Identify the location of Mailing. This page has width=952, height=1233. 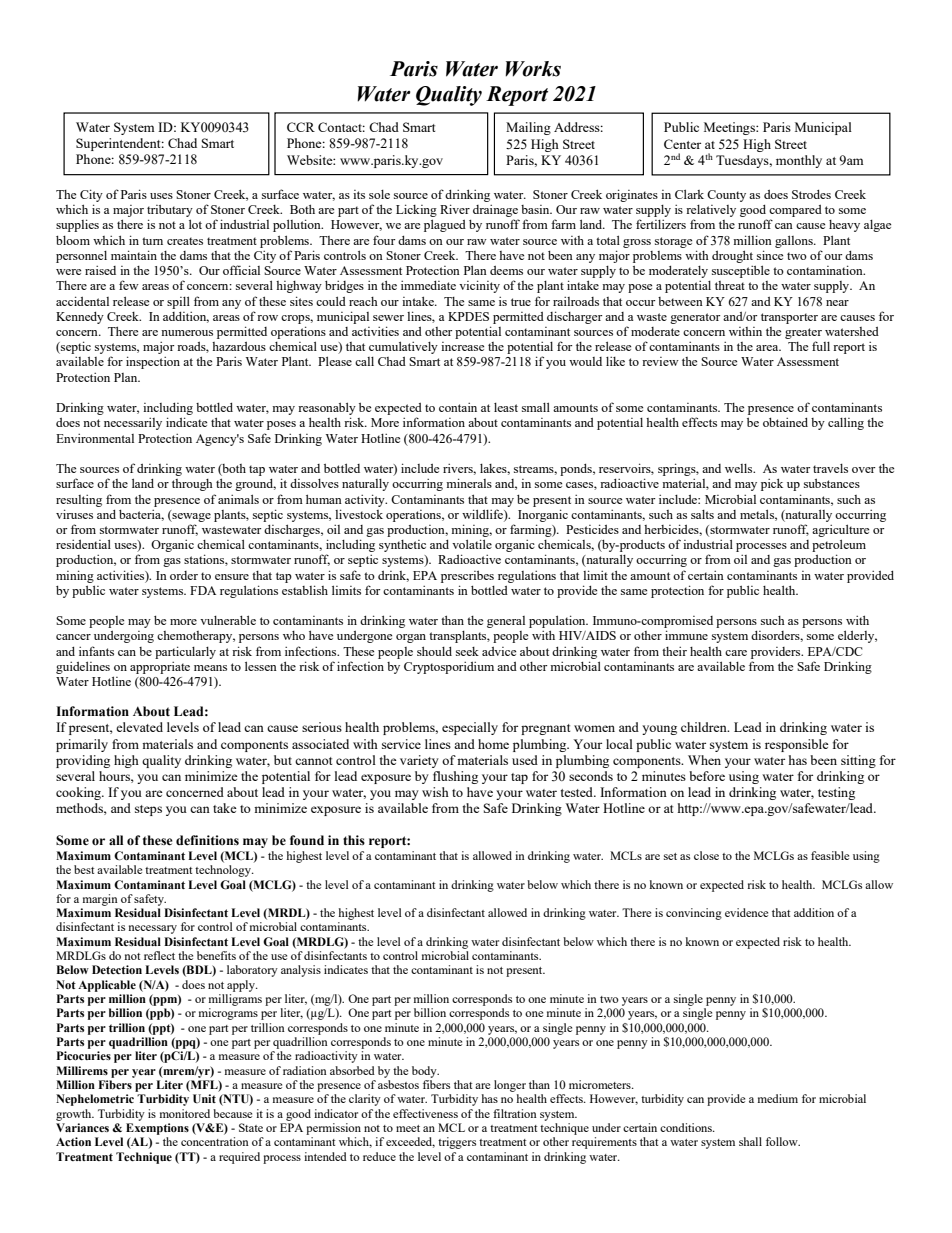
(528, 128).
